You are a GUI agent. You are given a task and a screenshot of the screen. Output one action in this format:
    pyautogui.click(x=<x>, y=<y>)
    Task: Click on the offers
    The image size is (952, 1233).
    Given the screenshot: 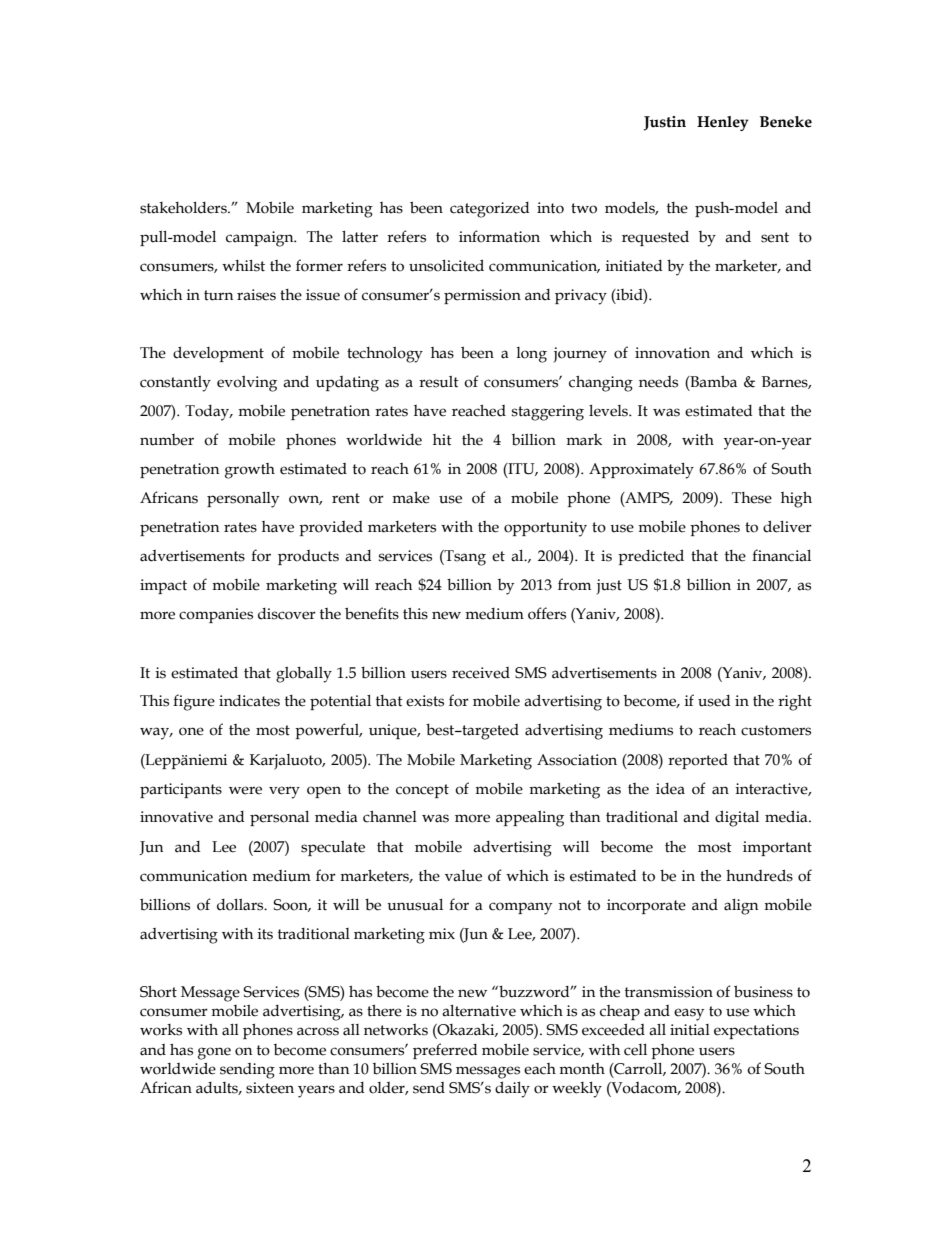 What is the action you would take?
    pyautogui.click(x=547, y=613)
